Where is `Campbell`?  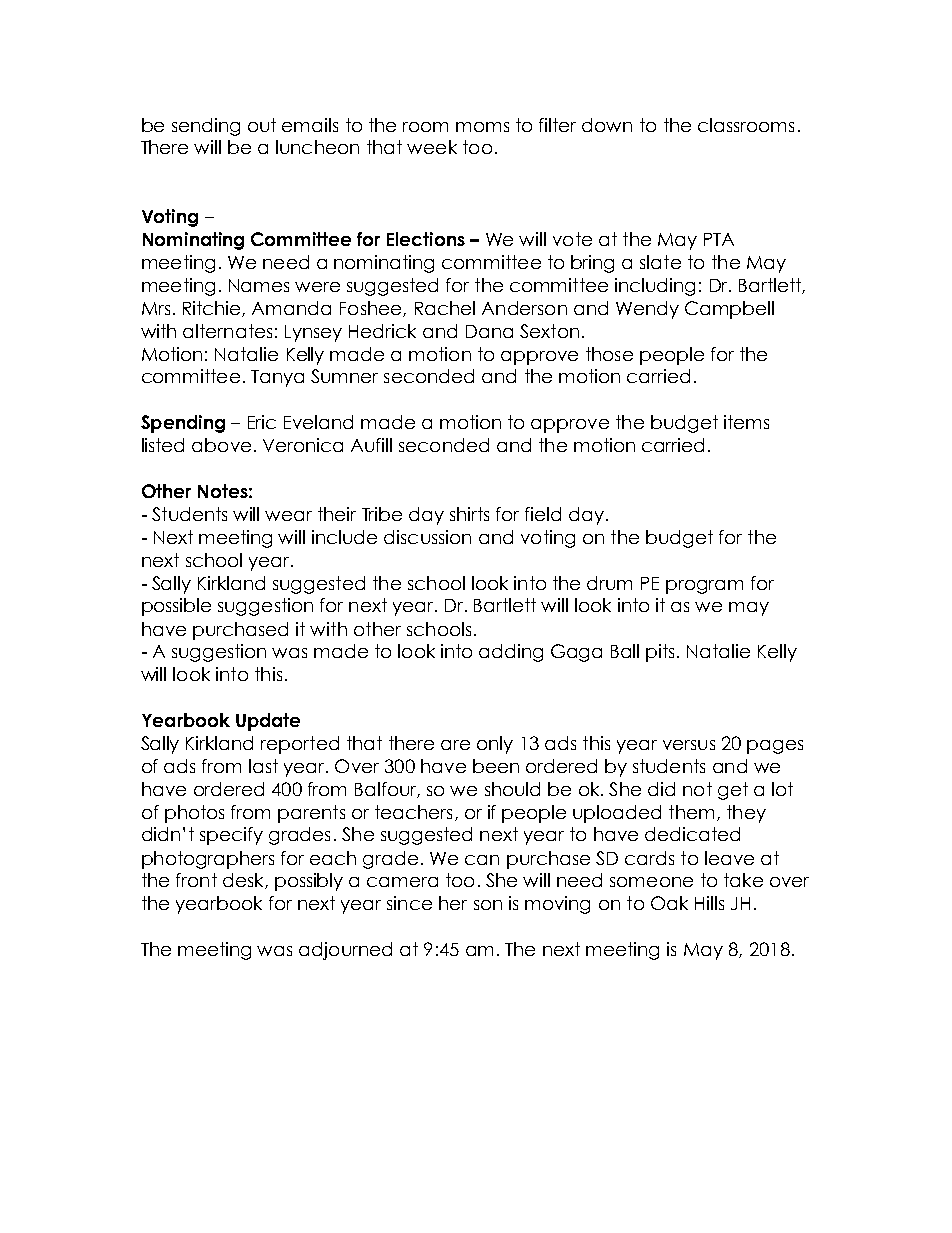
Campbell is located at coordinates (729, 310).
